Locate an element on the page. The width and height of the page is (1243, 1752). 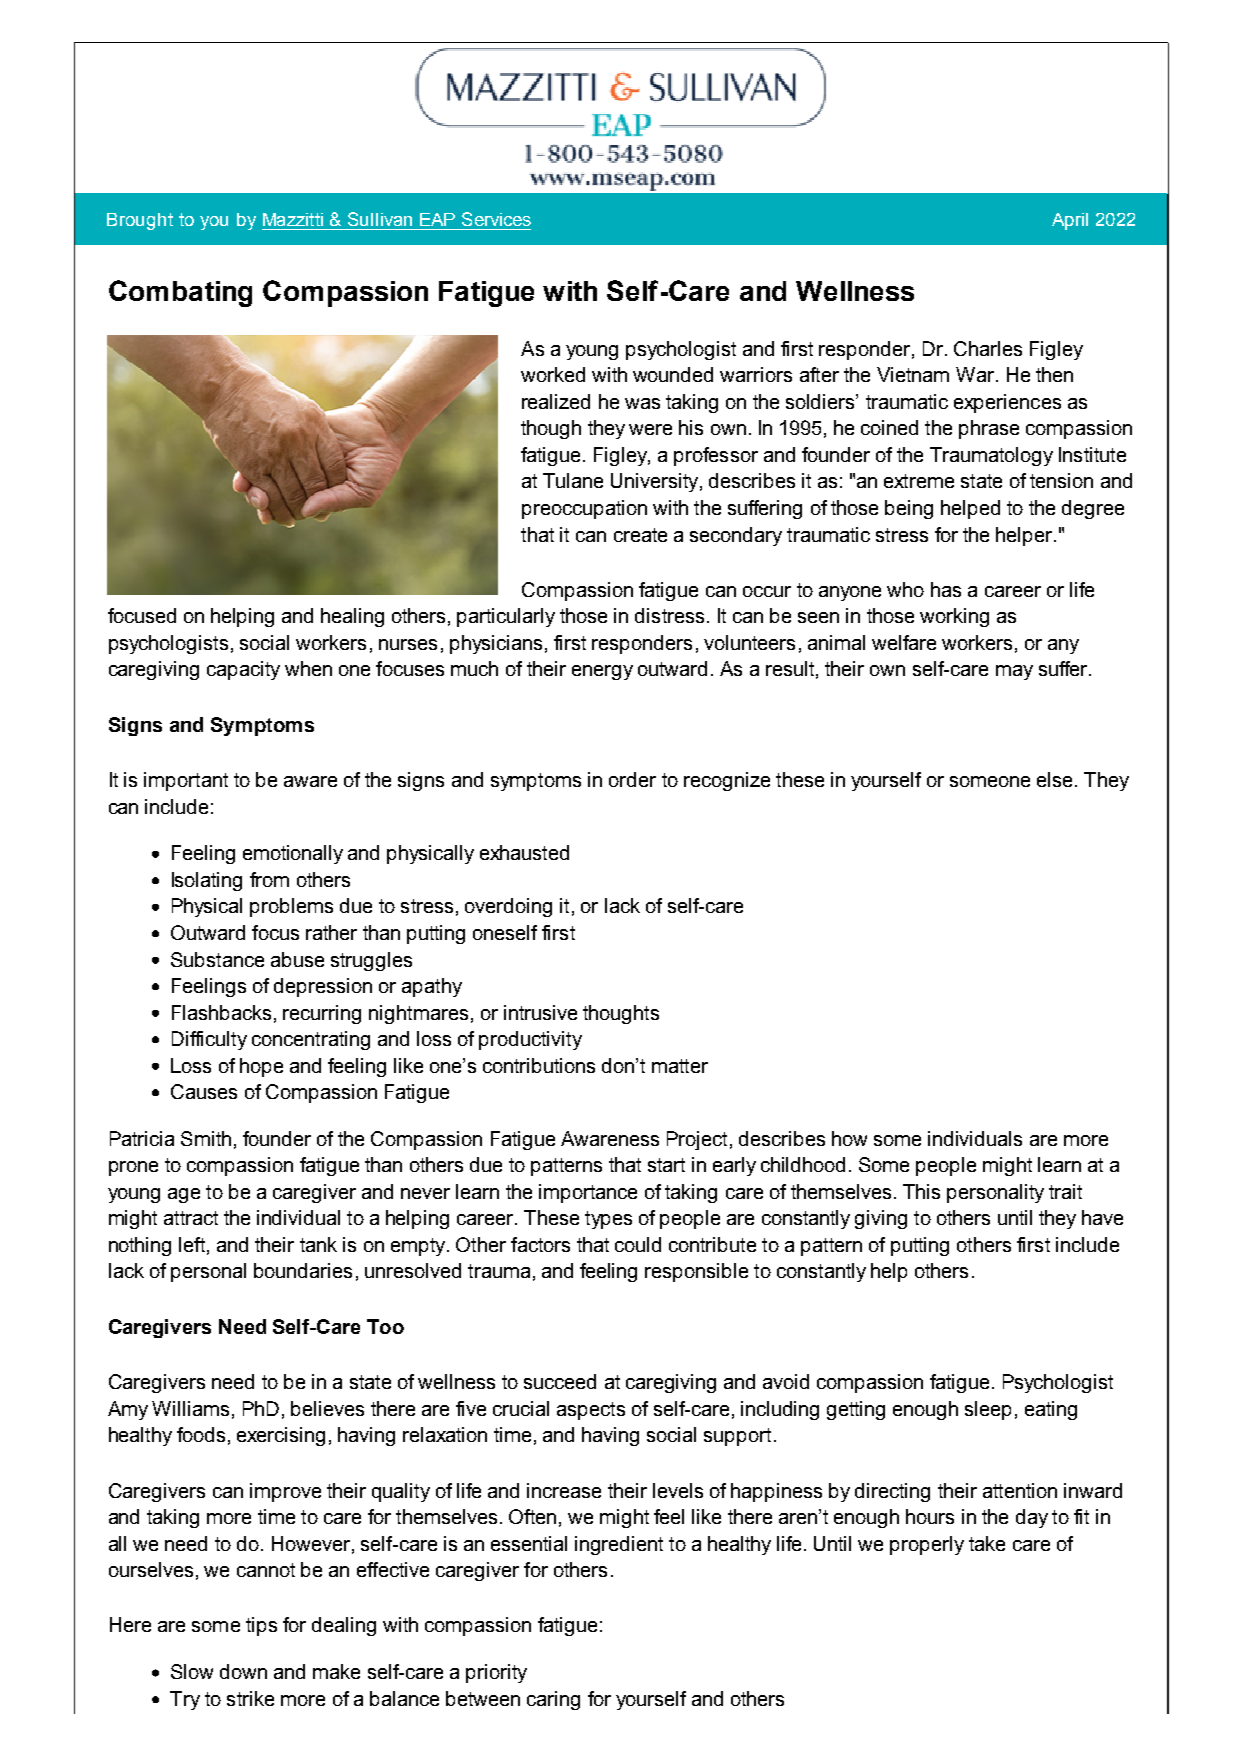
may is located at coordinates (1014, 672).
